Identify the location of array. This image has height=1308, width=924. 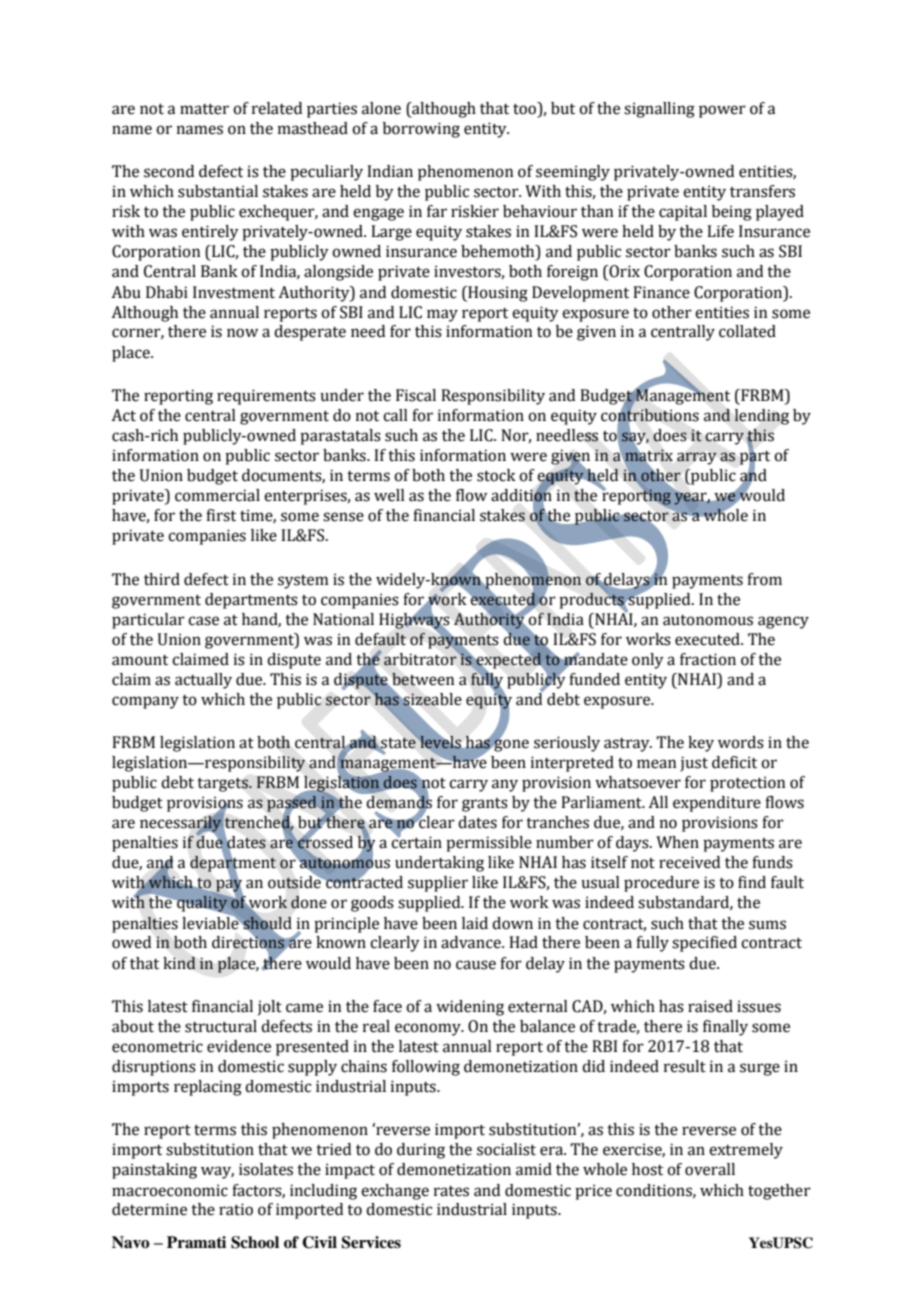
(697, 458).
